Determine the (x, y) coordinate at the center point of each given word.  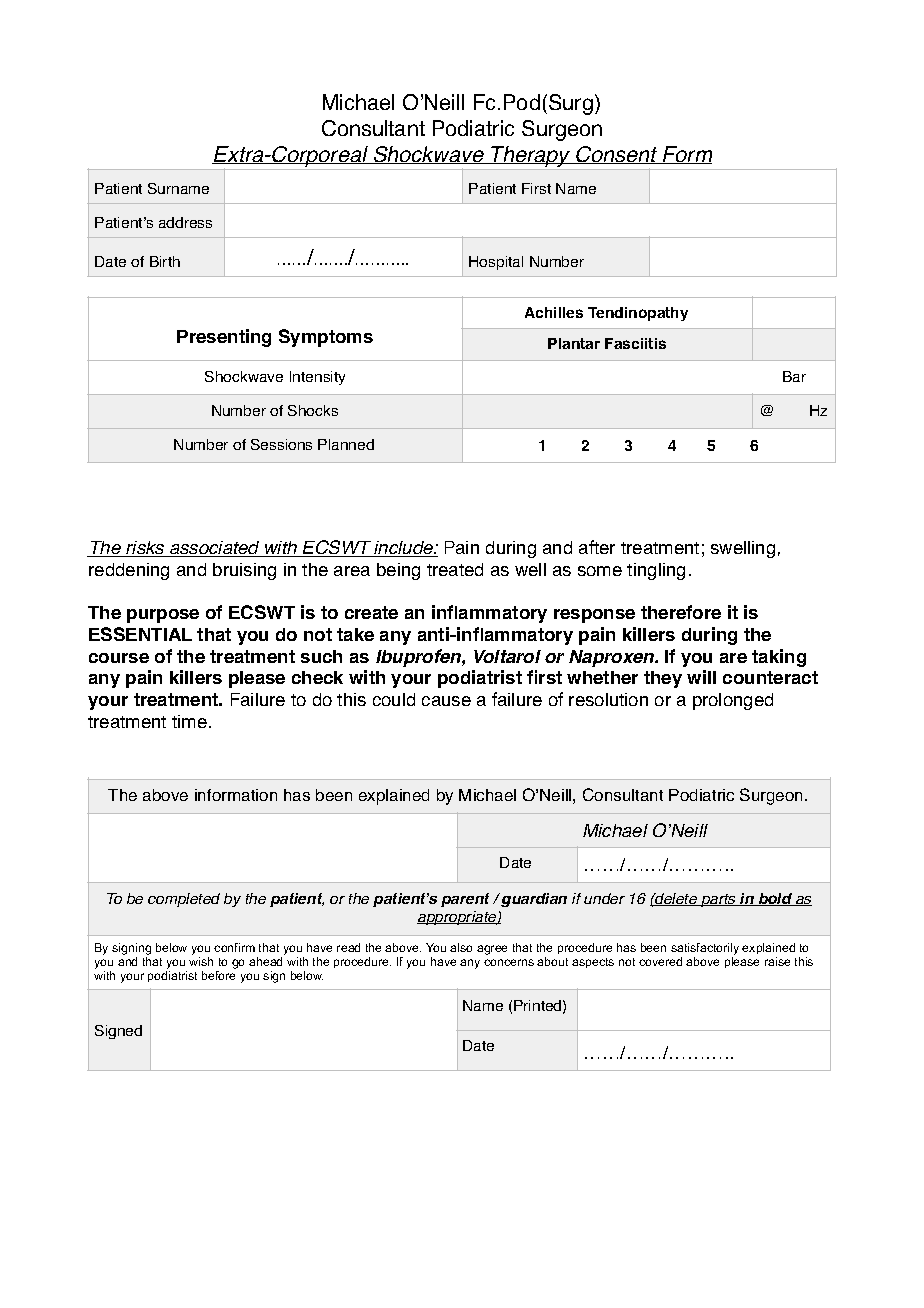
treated (455, 569)
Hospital (496, 263)
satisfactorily (705, 949)
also (461, 947)
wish (201, 961)
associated (215, 549)
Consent (617, 155)
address (185, 222)
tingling (656, 571)
